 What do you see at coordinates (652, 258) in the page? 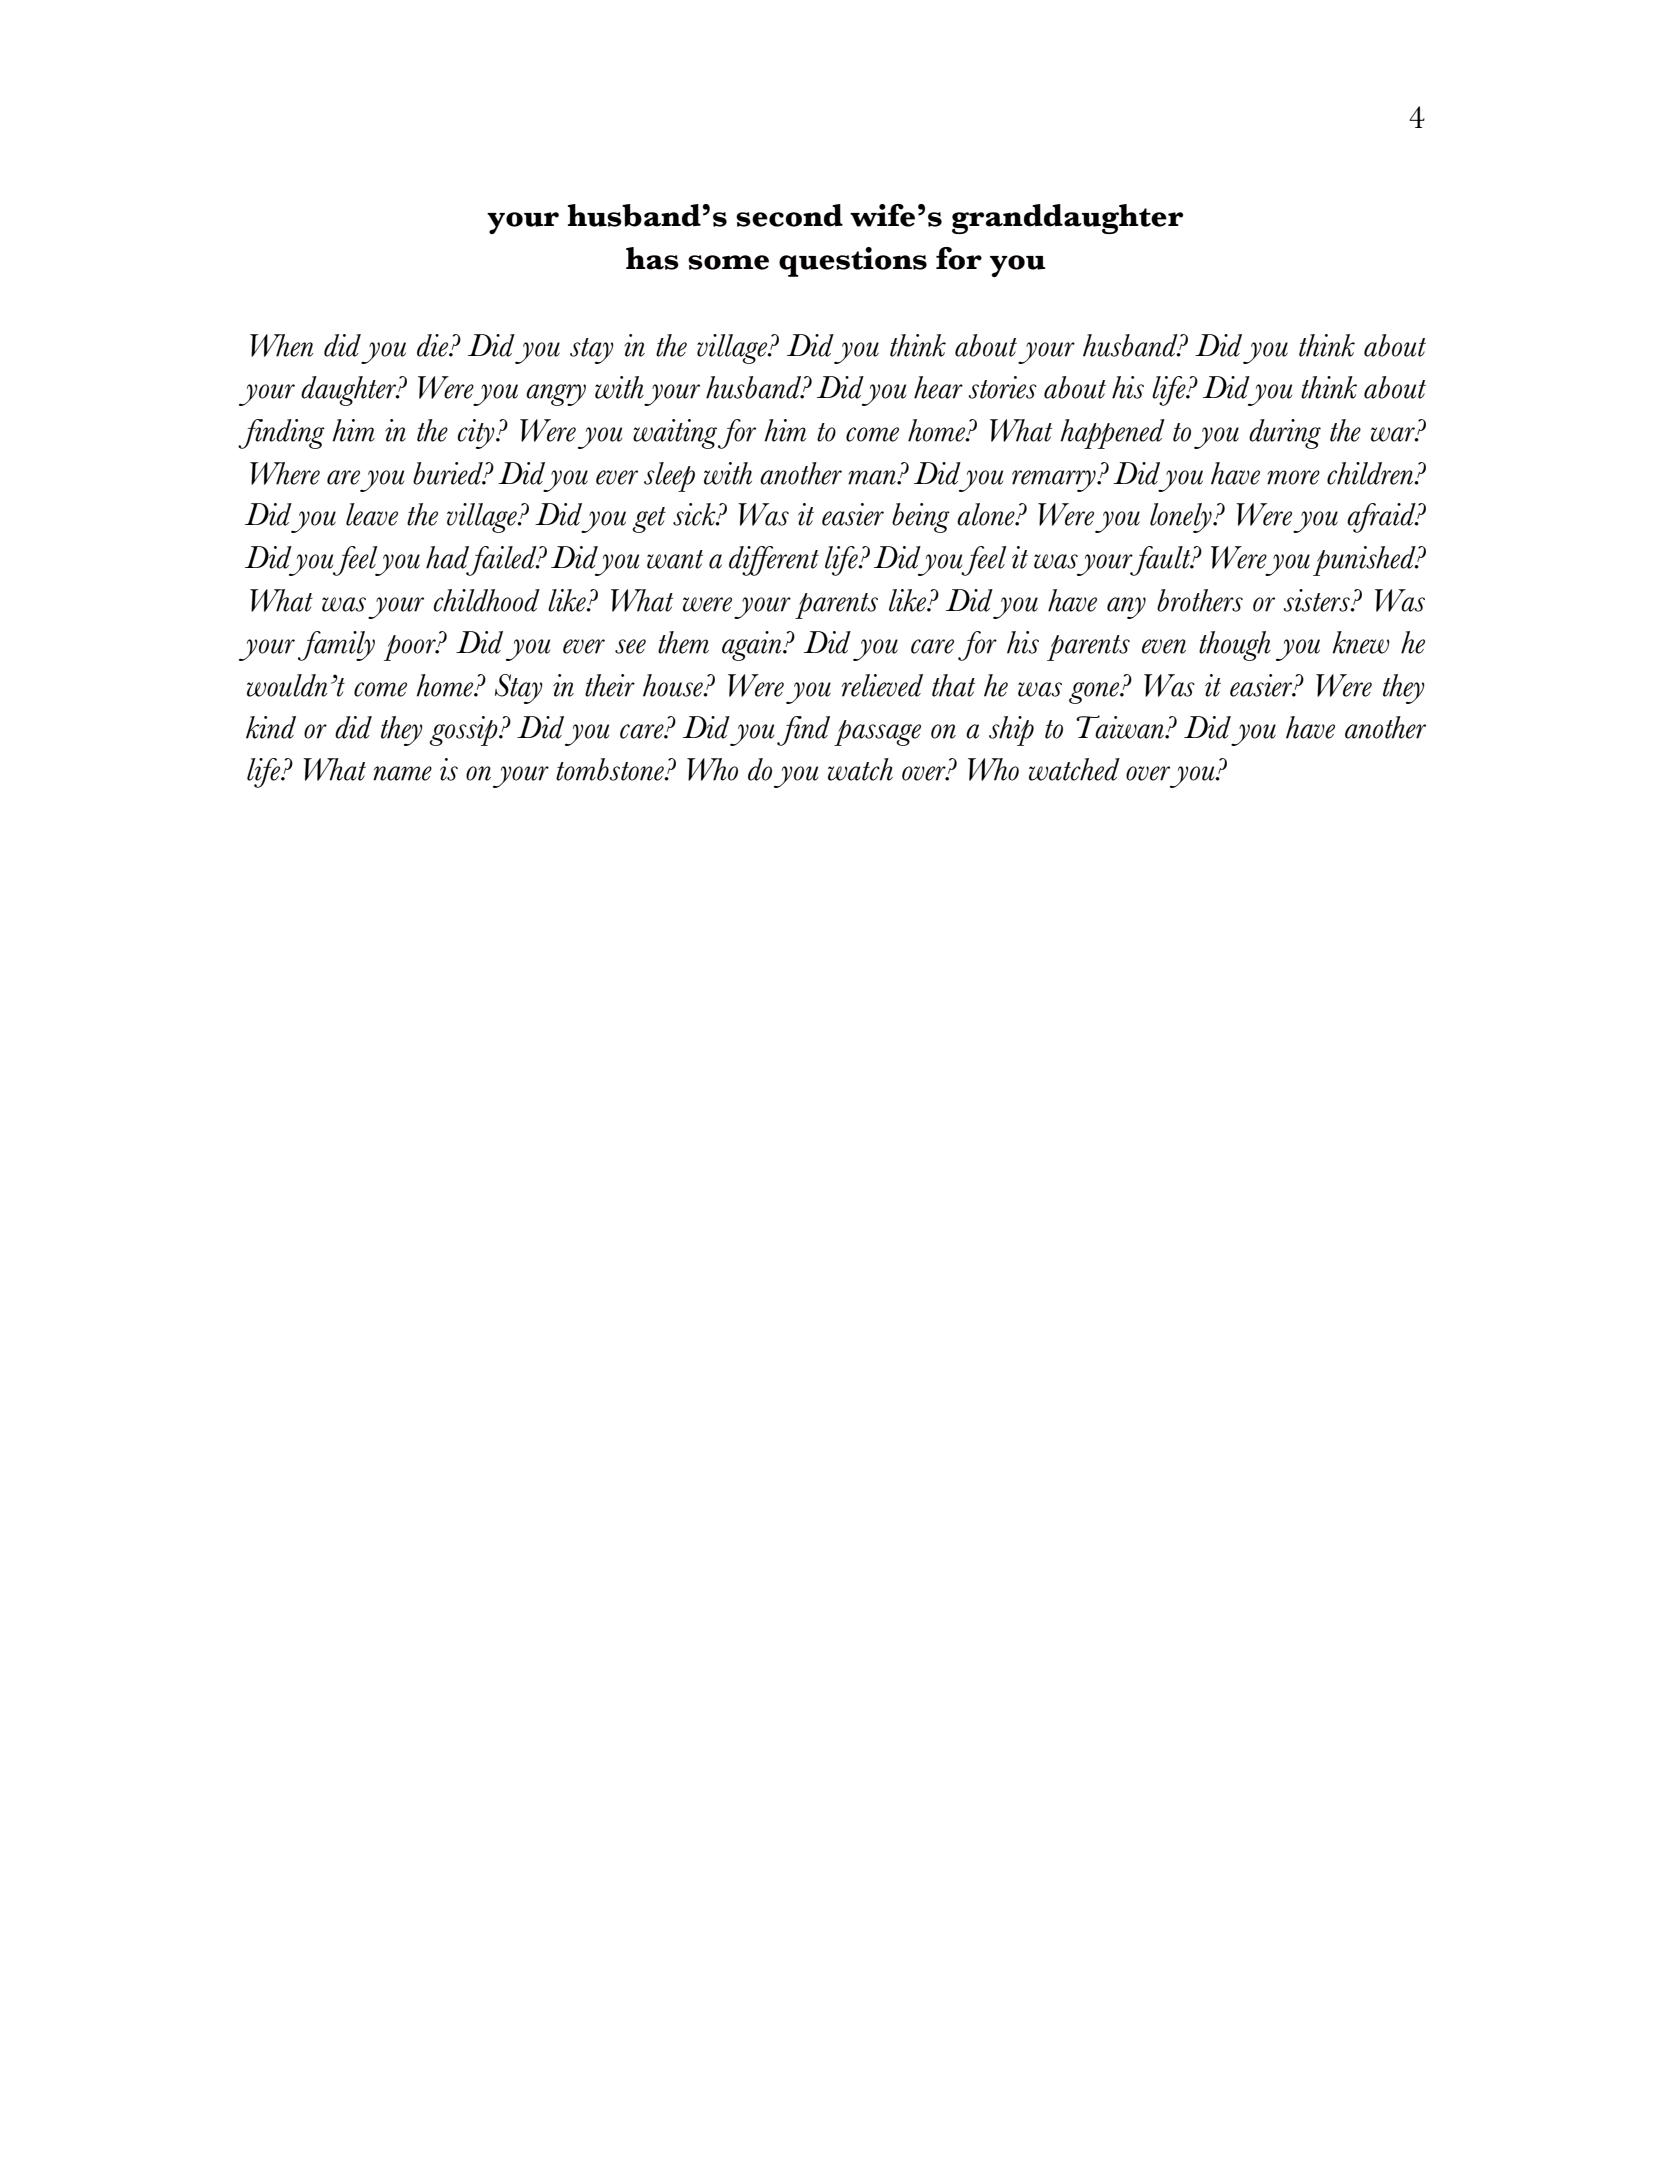
I see `has` at bounding box center [652, 258].
